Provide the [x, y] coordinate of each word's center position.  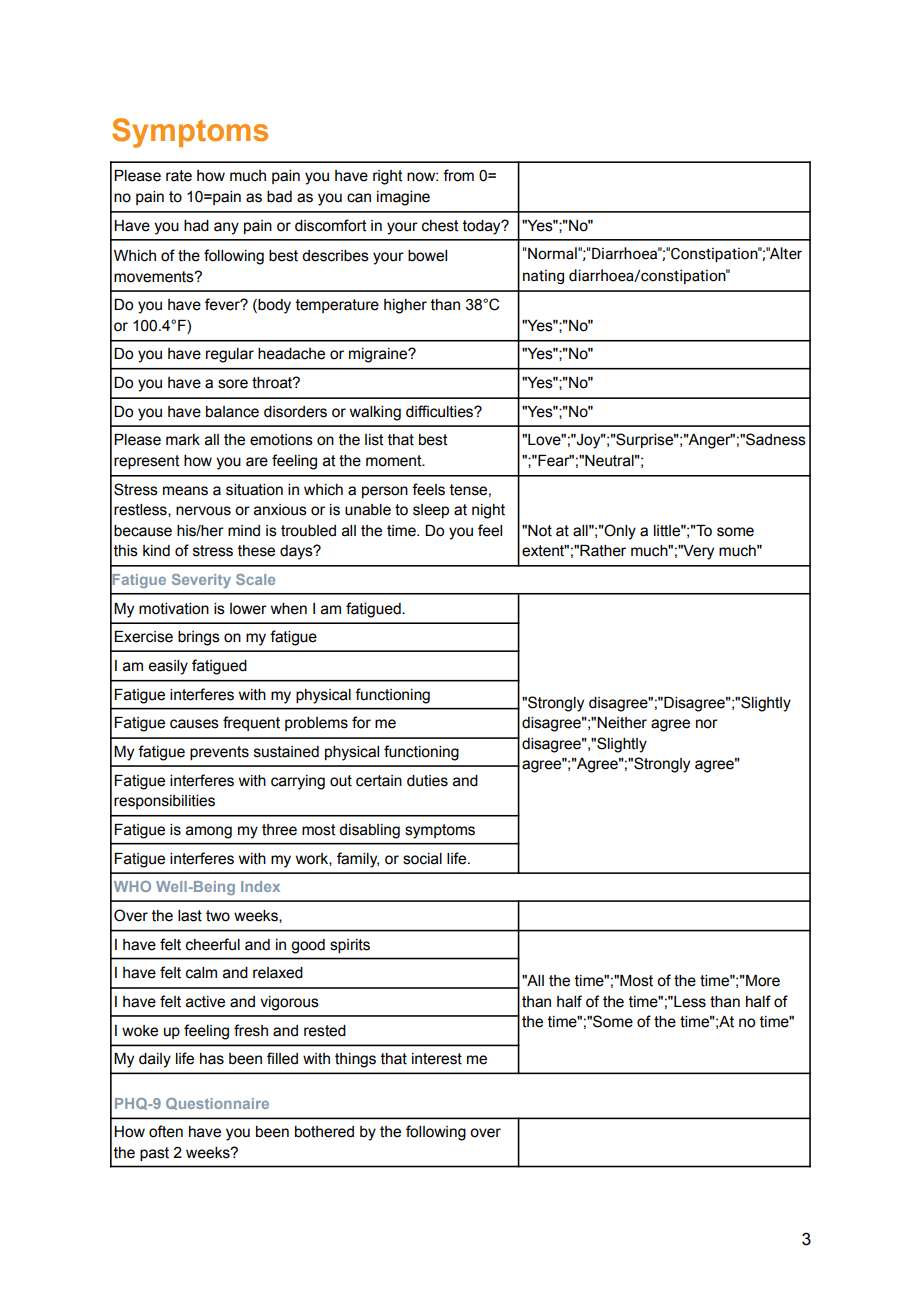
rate [179, 176]
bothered [324, 1132]
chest [440, 226]
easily [168, 667]
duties [427, 781]
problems [316, 724]
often [166, 1131]
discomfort [331, 225]
